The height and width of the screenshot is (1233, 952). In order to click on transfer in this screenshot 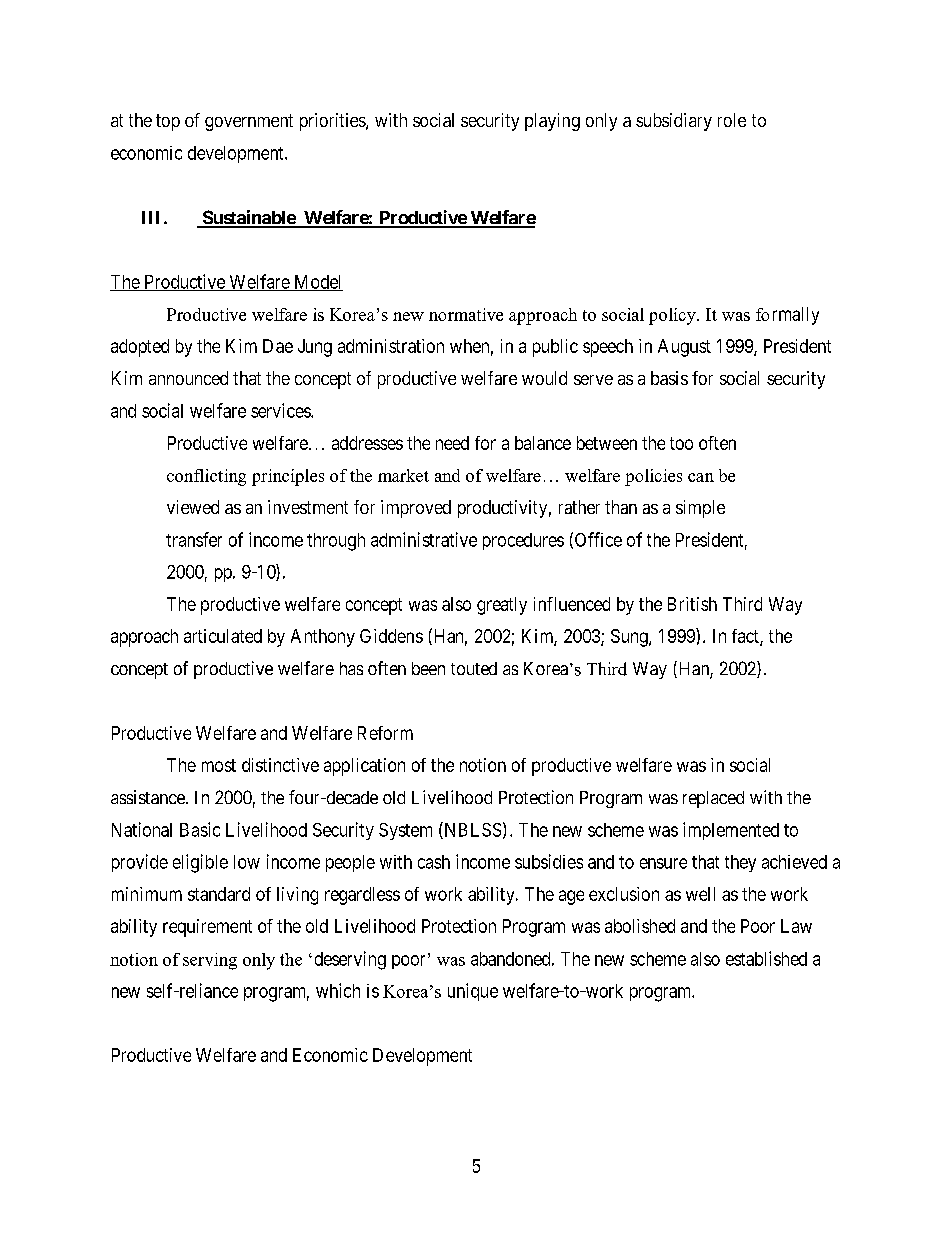, I will do `click(194, 539)`.
